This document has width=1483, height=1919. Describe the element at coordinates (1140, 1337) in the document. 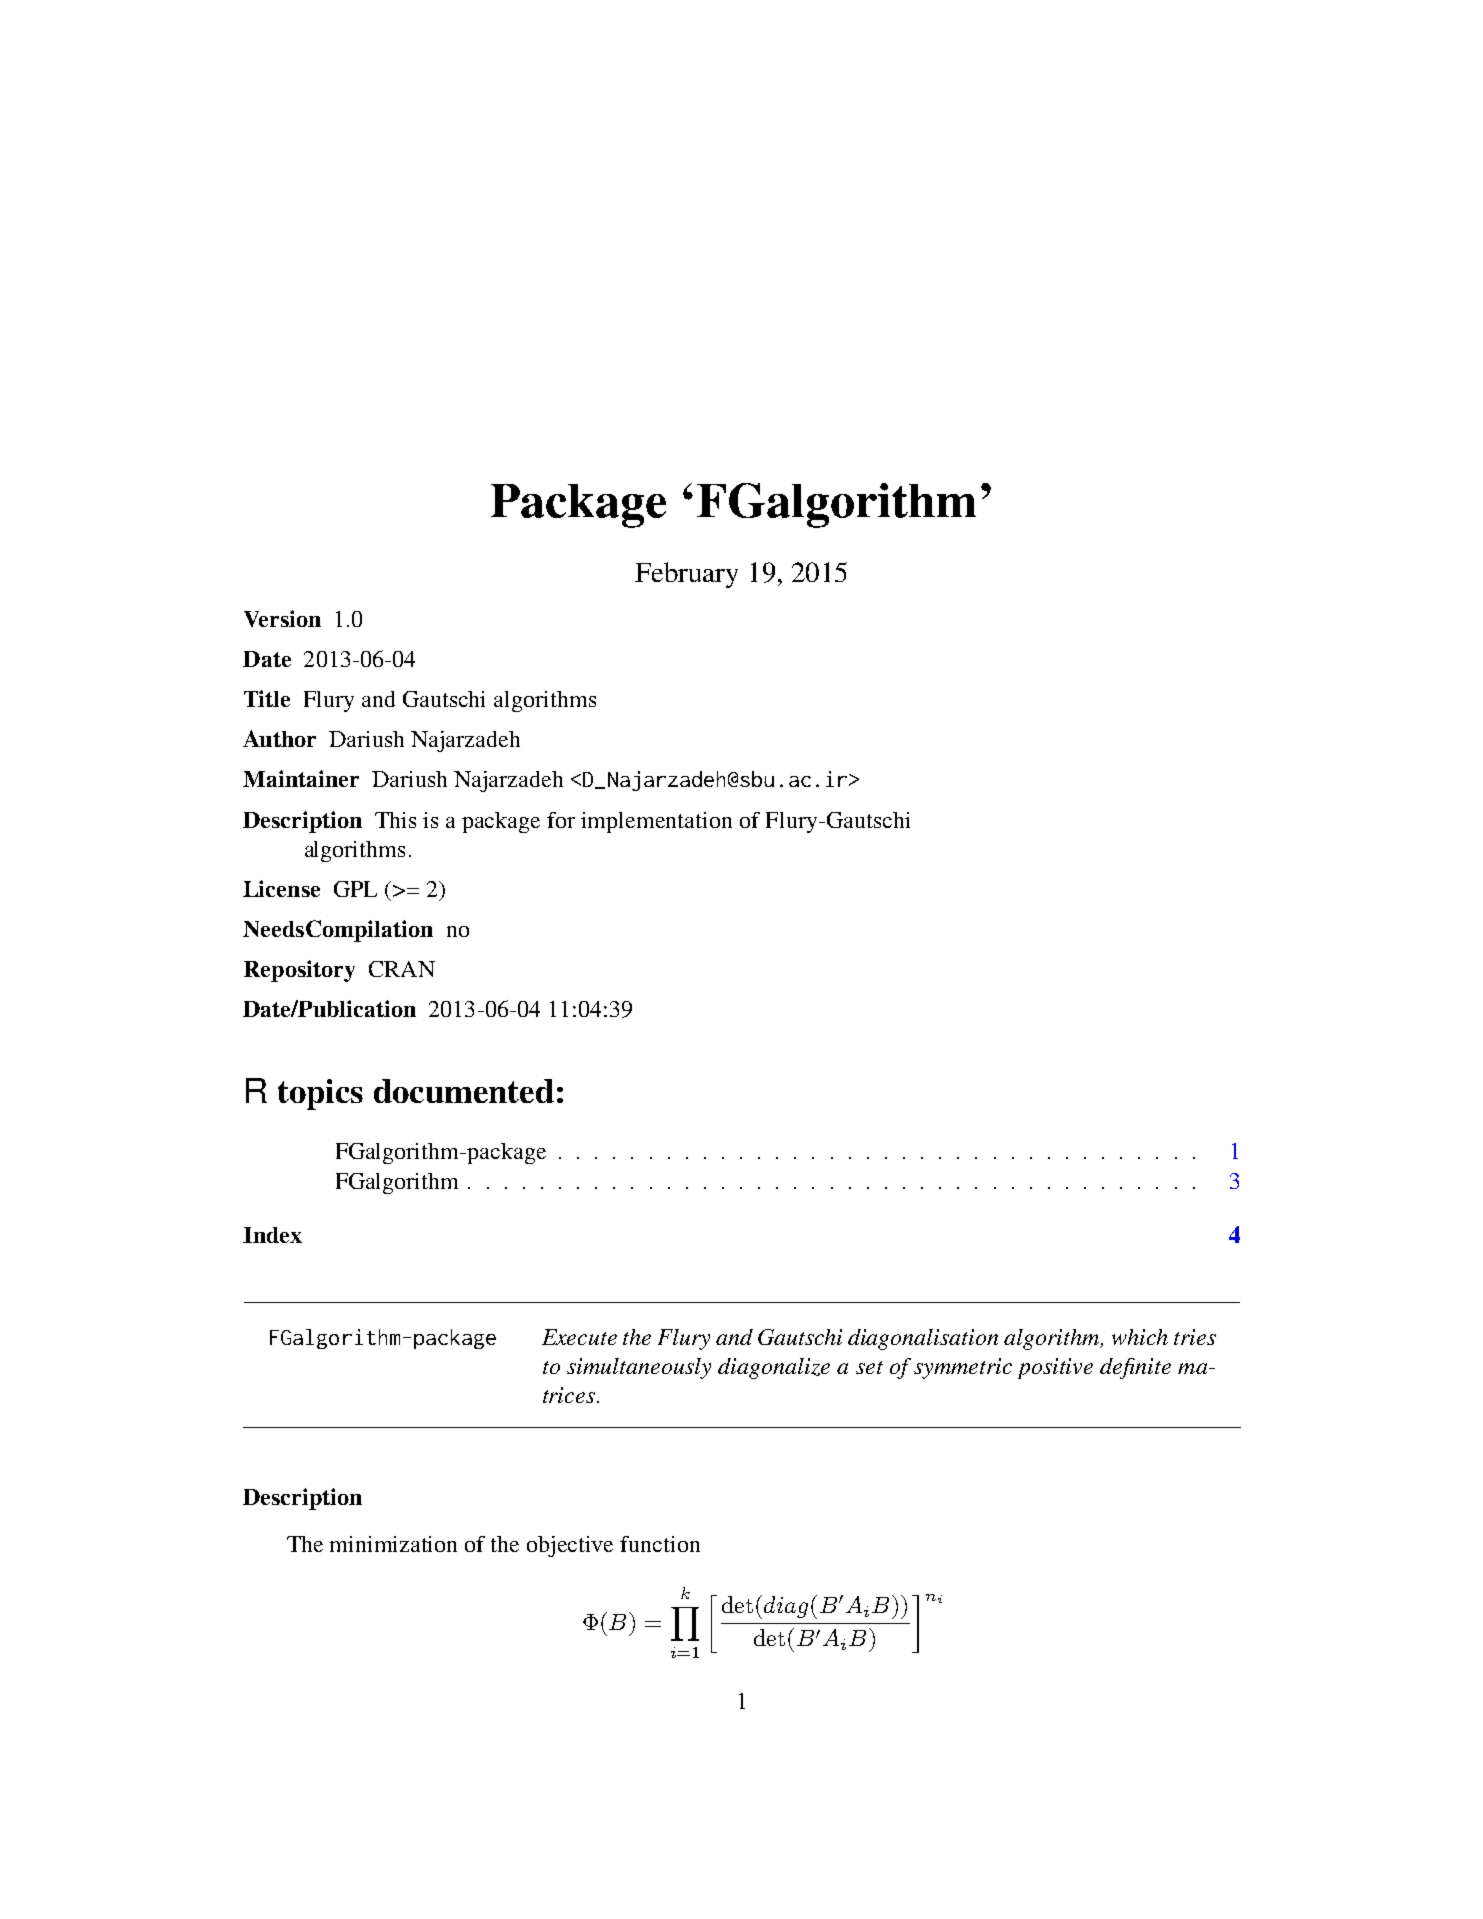

I see `which` at that location.
